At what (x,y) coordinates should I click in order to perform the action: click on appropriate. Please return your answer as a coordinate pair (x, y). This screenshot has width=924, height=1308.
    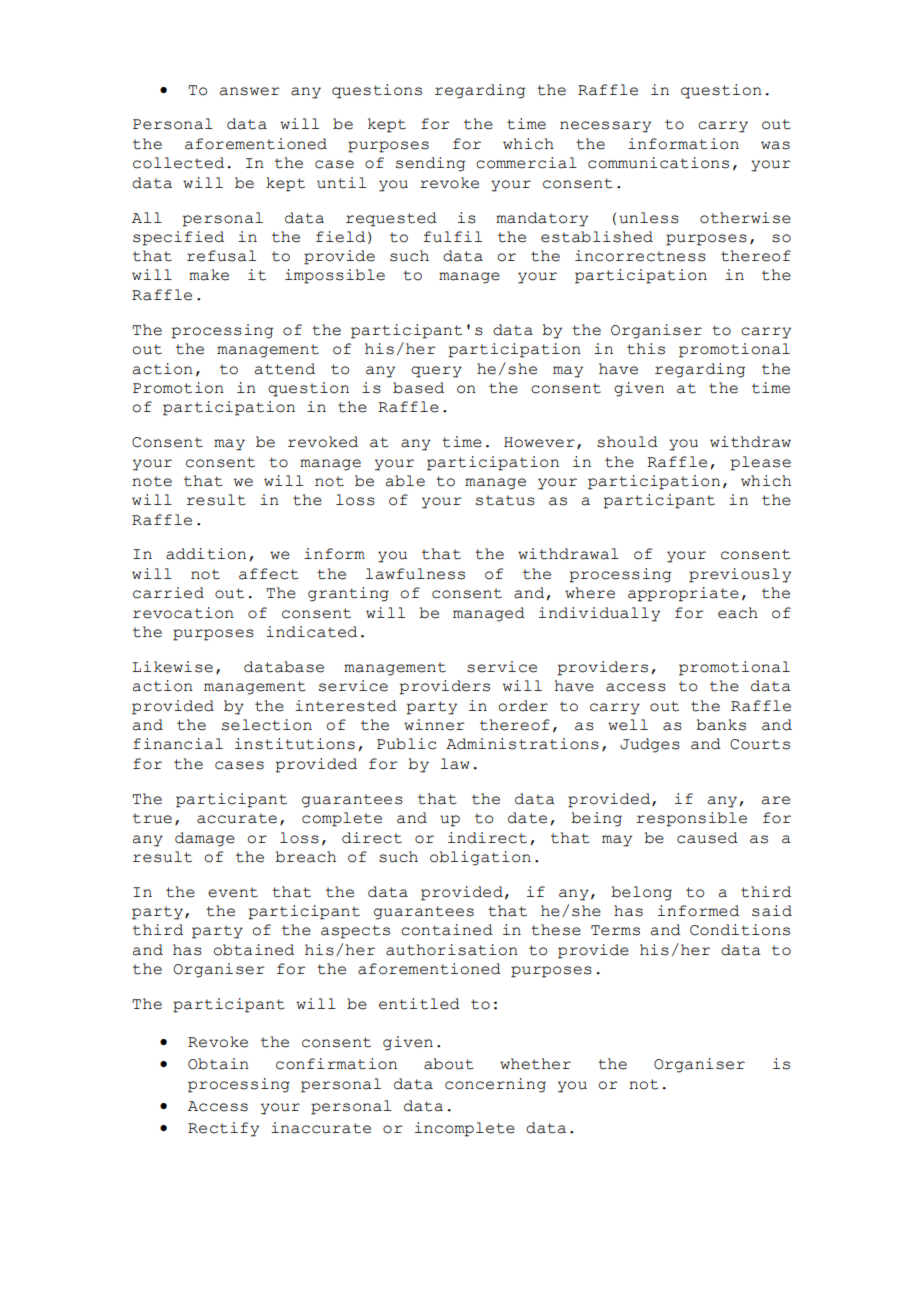
    Looking at the image, I should click on (683, 594).
